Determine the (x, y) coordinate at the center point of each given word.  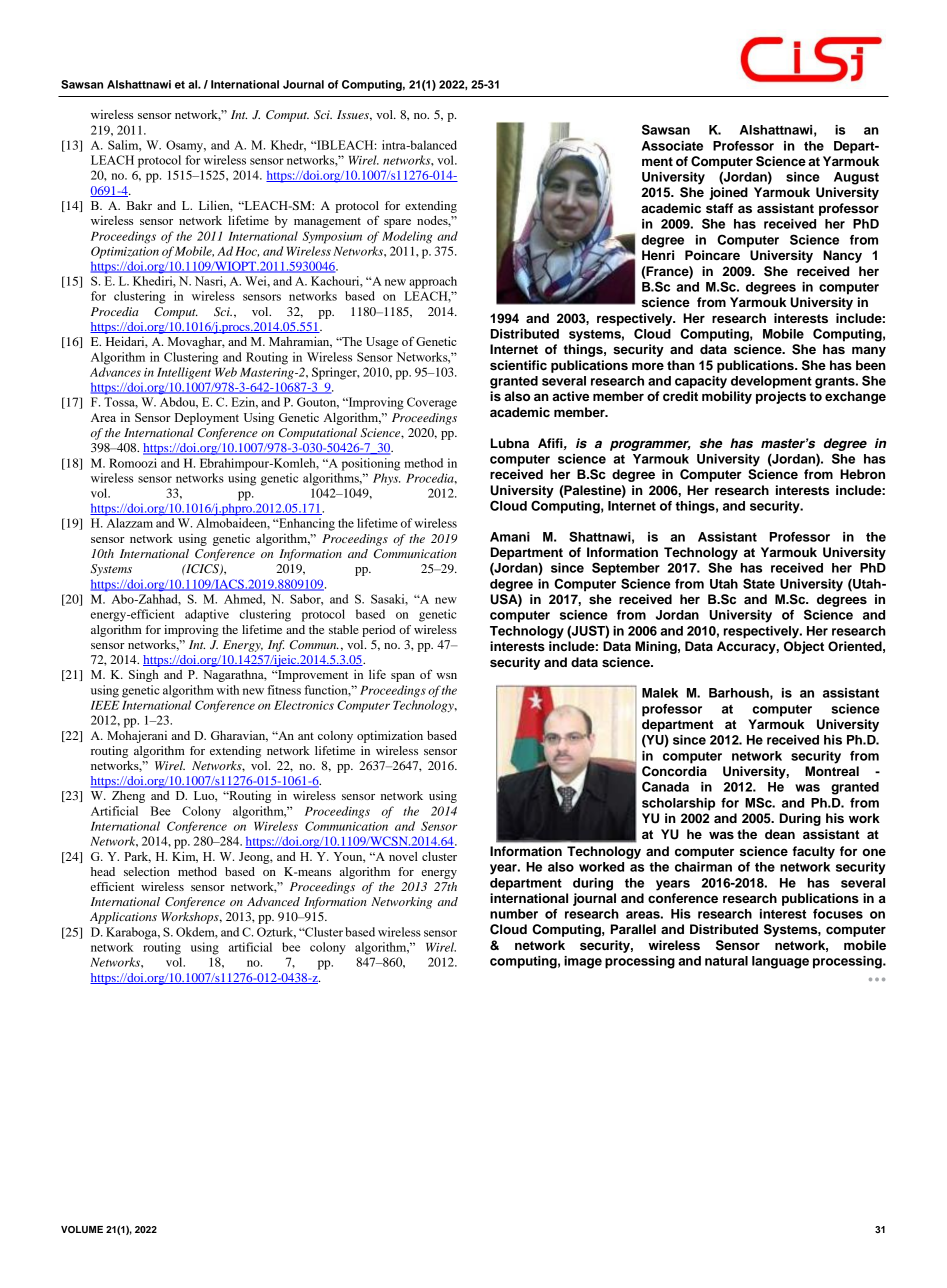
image (583, 962)
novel (403, 856)
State (759, 583)
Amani (510, 537)
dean (780, 834)
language (780, 962)
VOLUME (82, 1229)
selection (147, 871)
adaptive (207, 615)
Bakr (139, 205)
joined (728, 193)
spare (397, 223)
